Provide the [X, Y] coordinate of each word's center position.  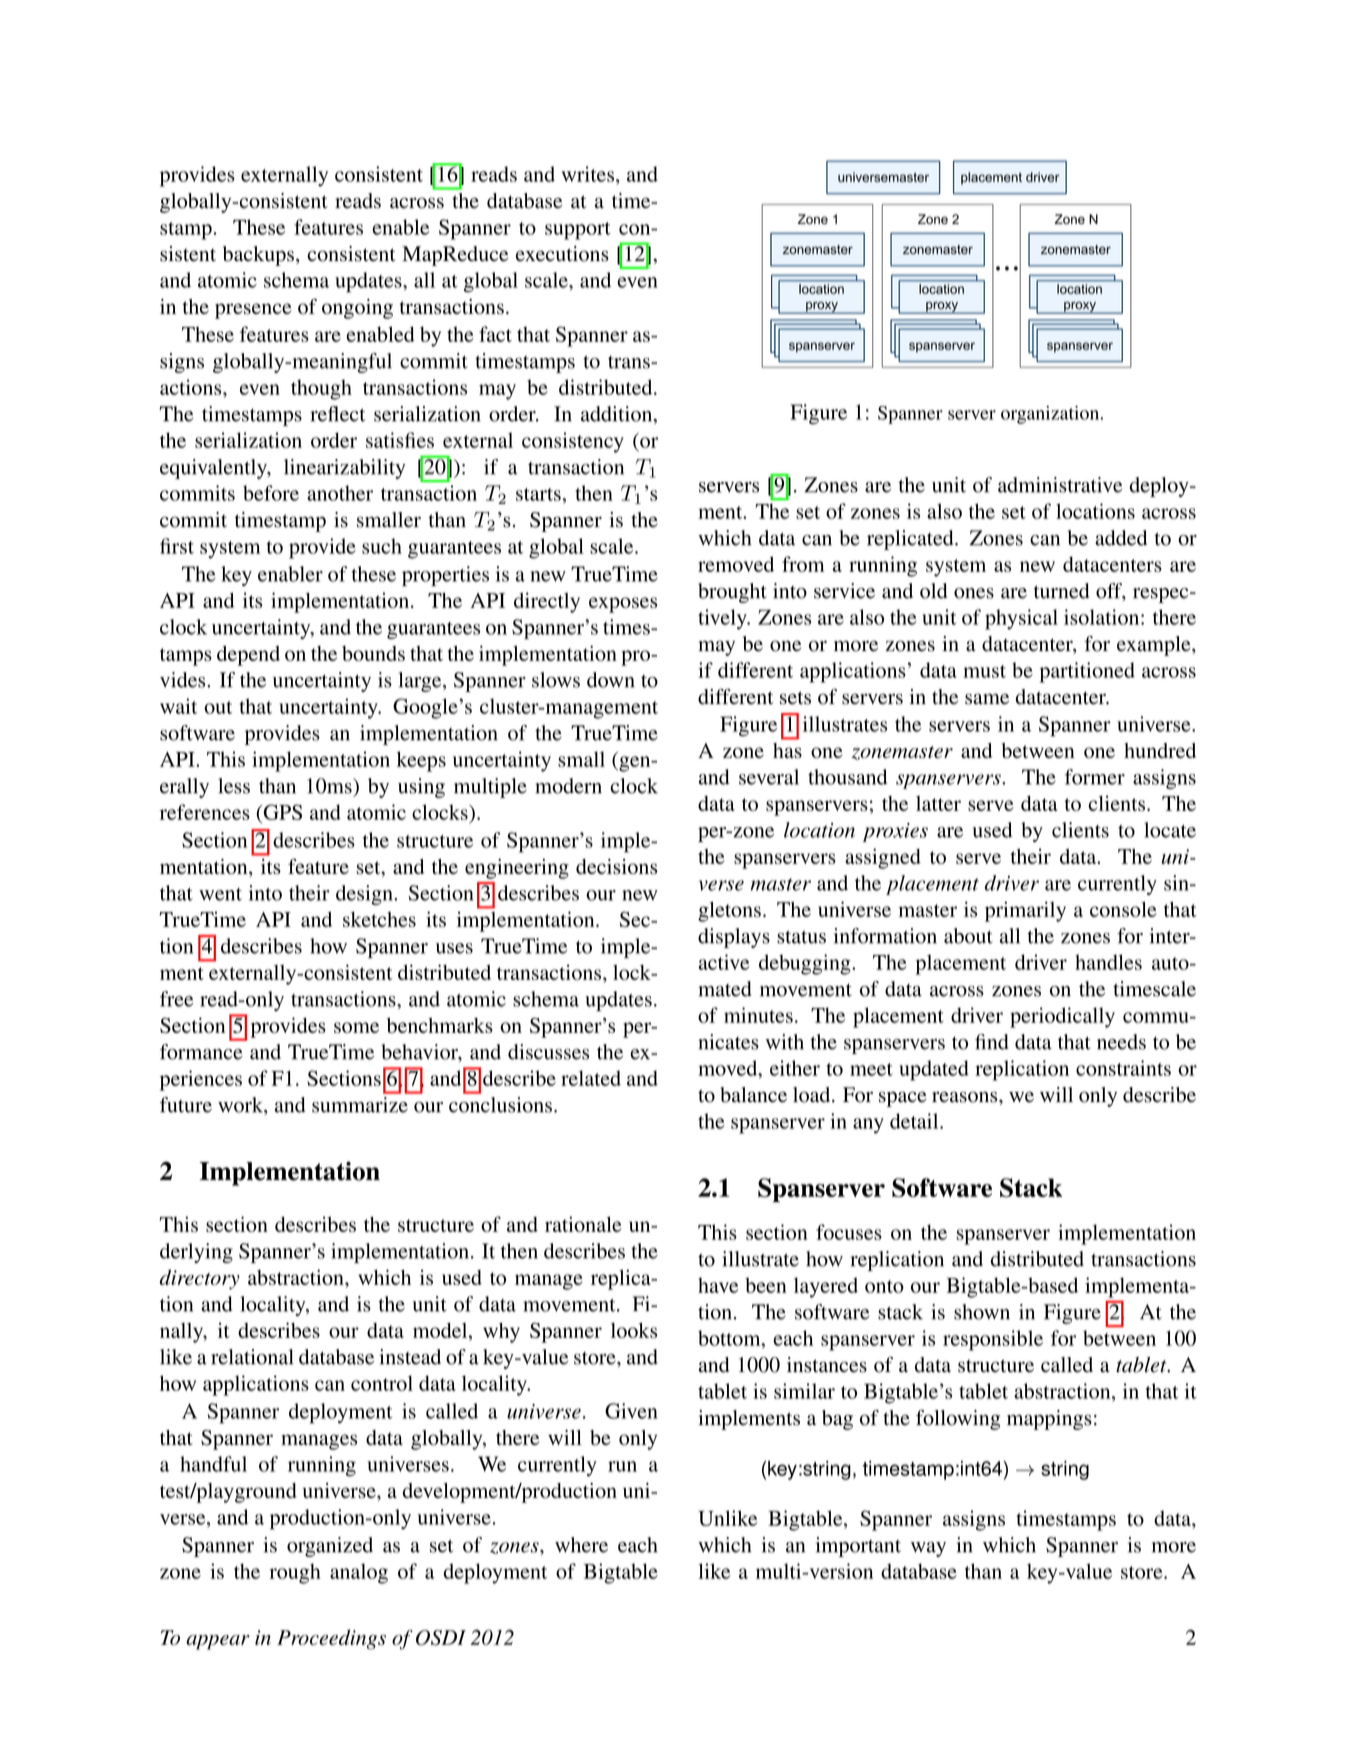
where [581, 1545]
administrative [1060, 485]
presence [253, 311]
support [578, 231]
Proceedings [331, 1639]
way [928, 1549]
